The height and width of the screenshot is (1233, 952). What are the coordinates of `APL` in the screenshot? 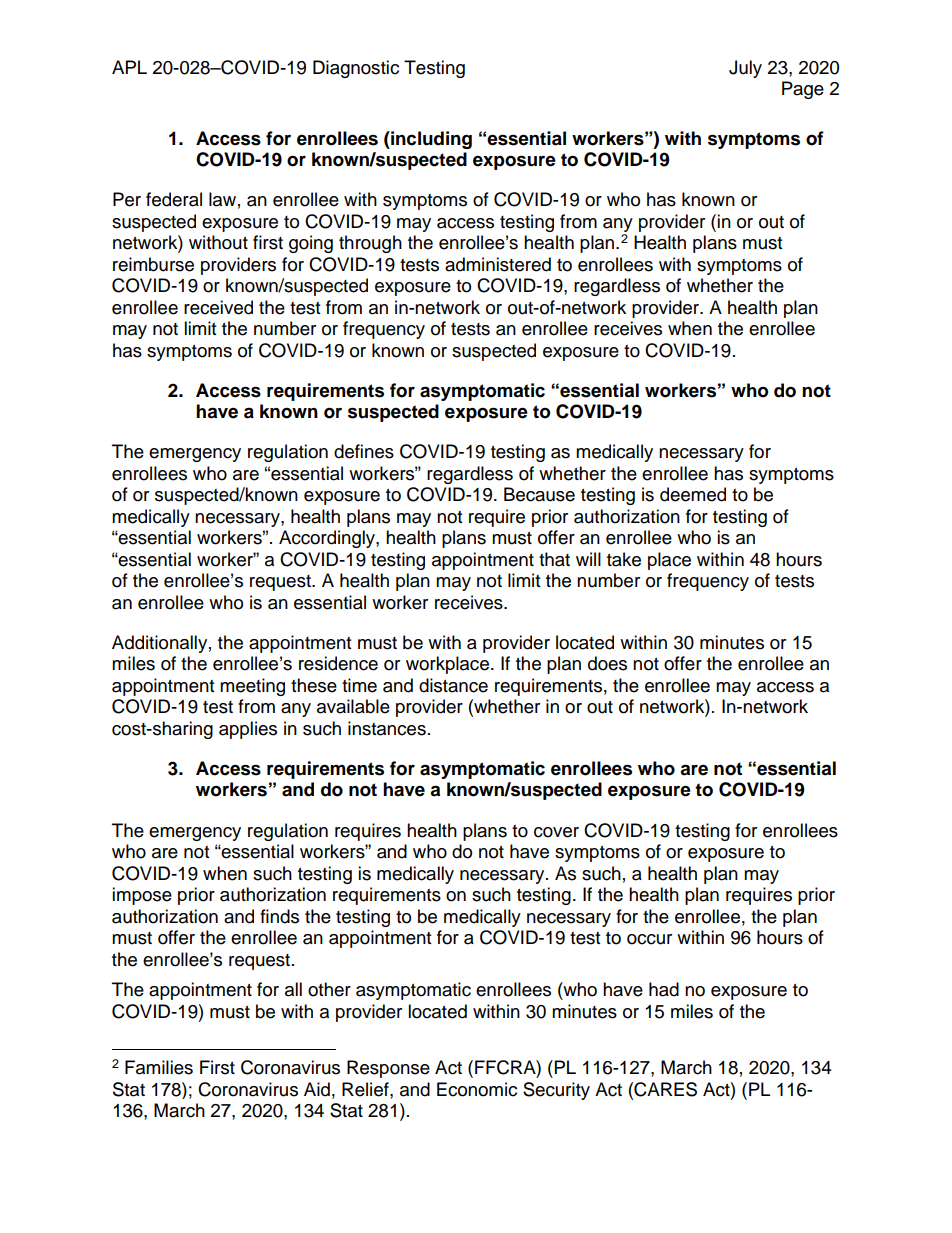 It's located at (129, 67).
